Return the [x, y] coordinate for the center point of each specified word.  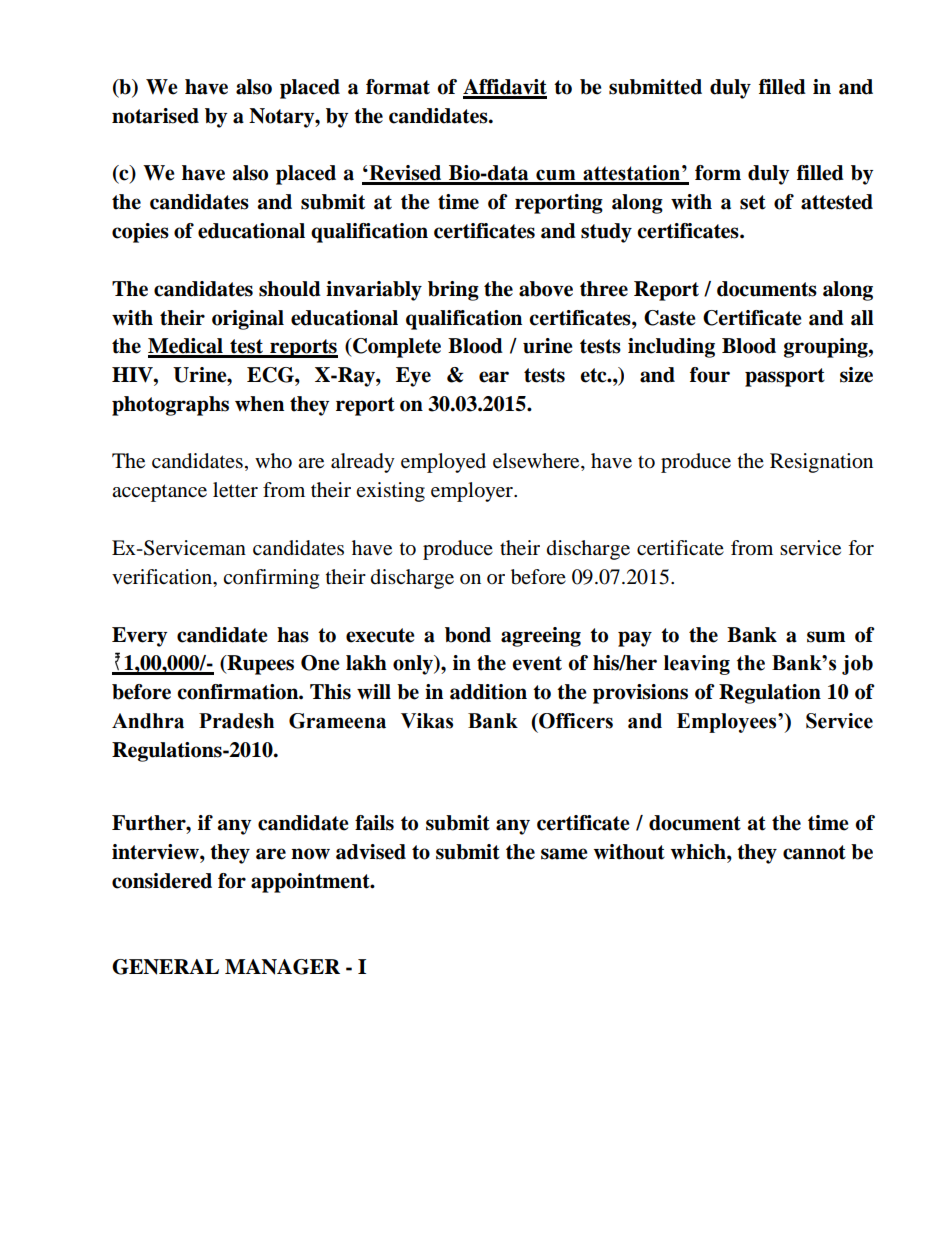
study [606, 233]
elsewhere [537, 462]
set [753, 202]
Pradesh [236, 721]
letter [235, 490]
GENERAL [165, 967]
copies [140, 233]
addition [488, 692]
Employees [728, 723]
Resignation [821, 463]
